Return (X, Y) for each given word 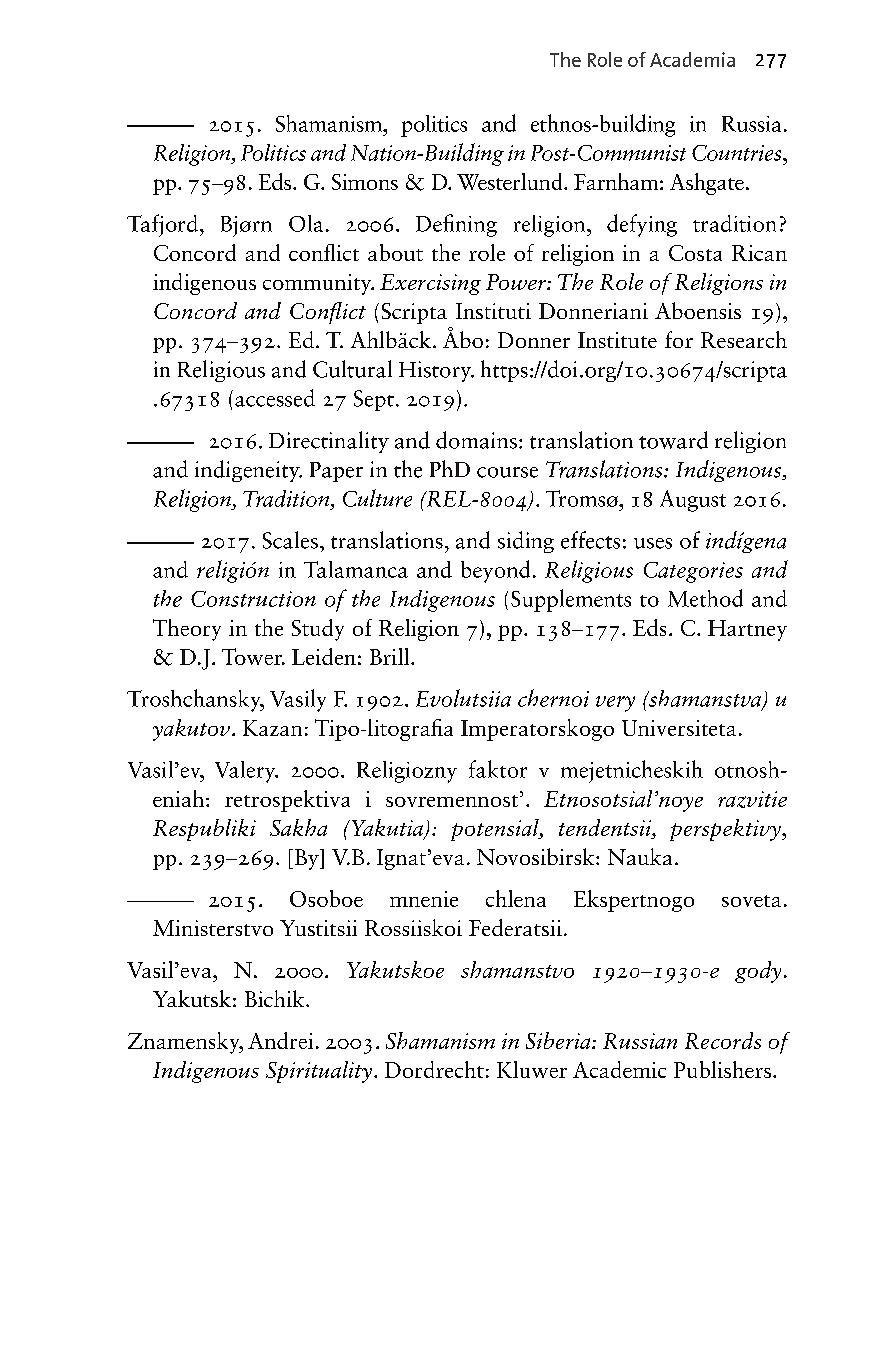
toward (673, 440)
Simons (365, 182)
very (615, 704)
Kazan (272, 728)
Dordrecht (434, 1069)
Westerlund (511, 181)
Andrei (280, 1040)
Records (723, 1040)
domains (476, 440)
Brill (391, 656)
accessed (275, 398)
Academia (692, 59)
